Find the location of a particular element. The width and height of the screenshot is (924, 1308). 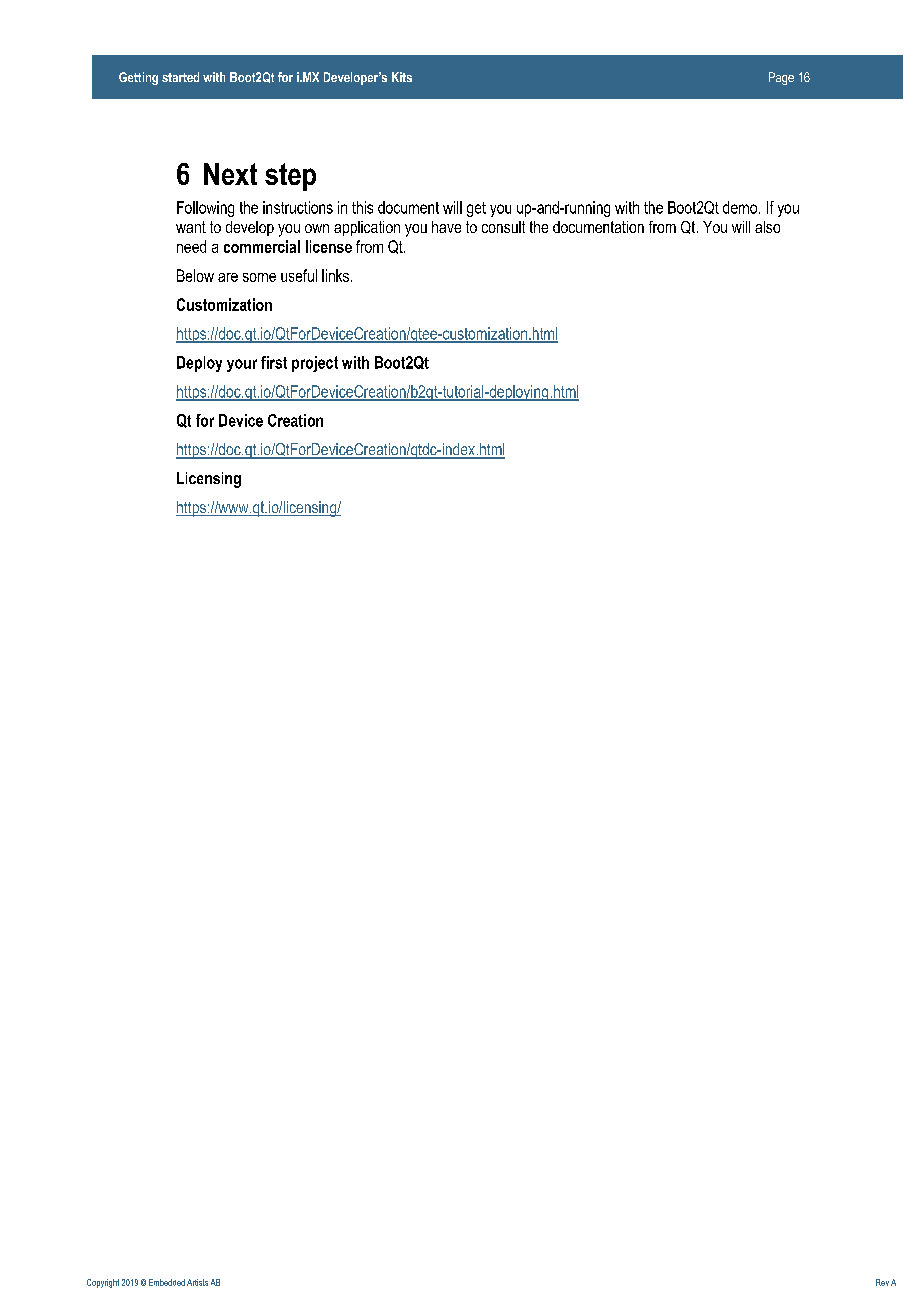

consult is located at coordinates (503, 227).
